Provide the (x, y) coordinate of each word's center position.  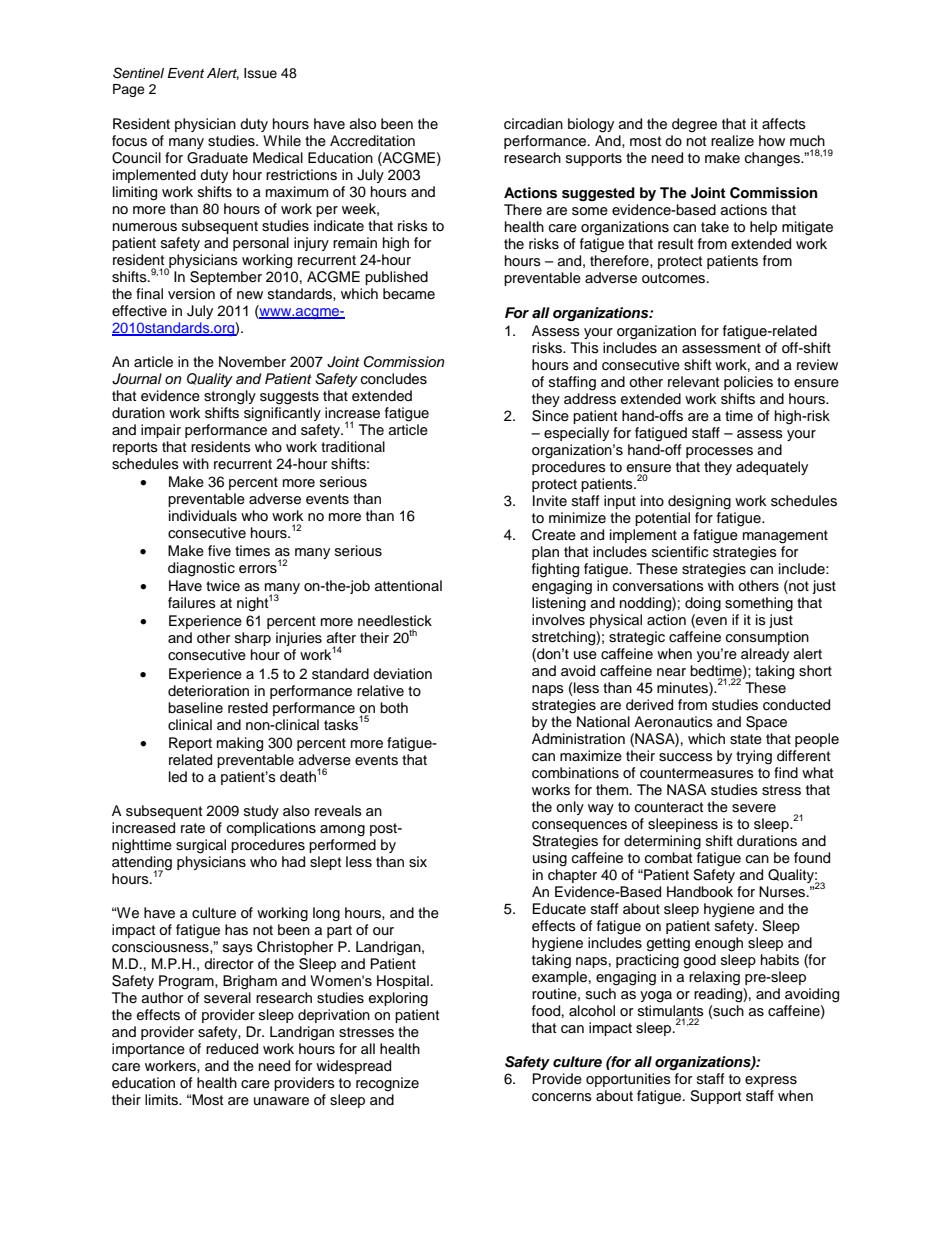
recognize (387, 1084)
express (771, 1081)
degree (694, 125)
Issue (260, 73)
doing (703, 604)
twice (223, 586)
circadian (533, 124)
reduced (232, 1049)
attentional (408, 586)
